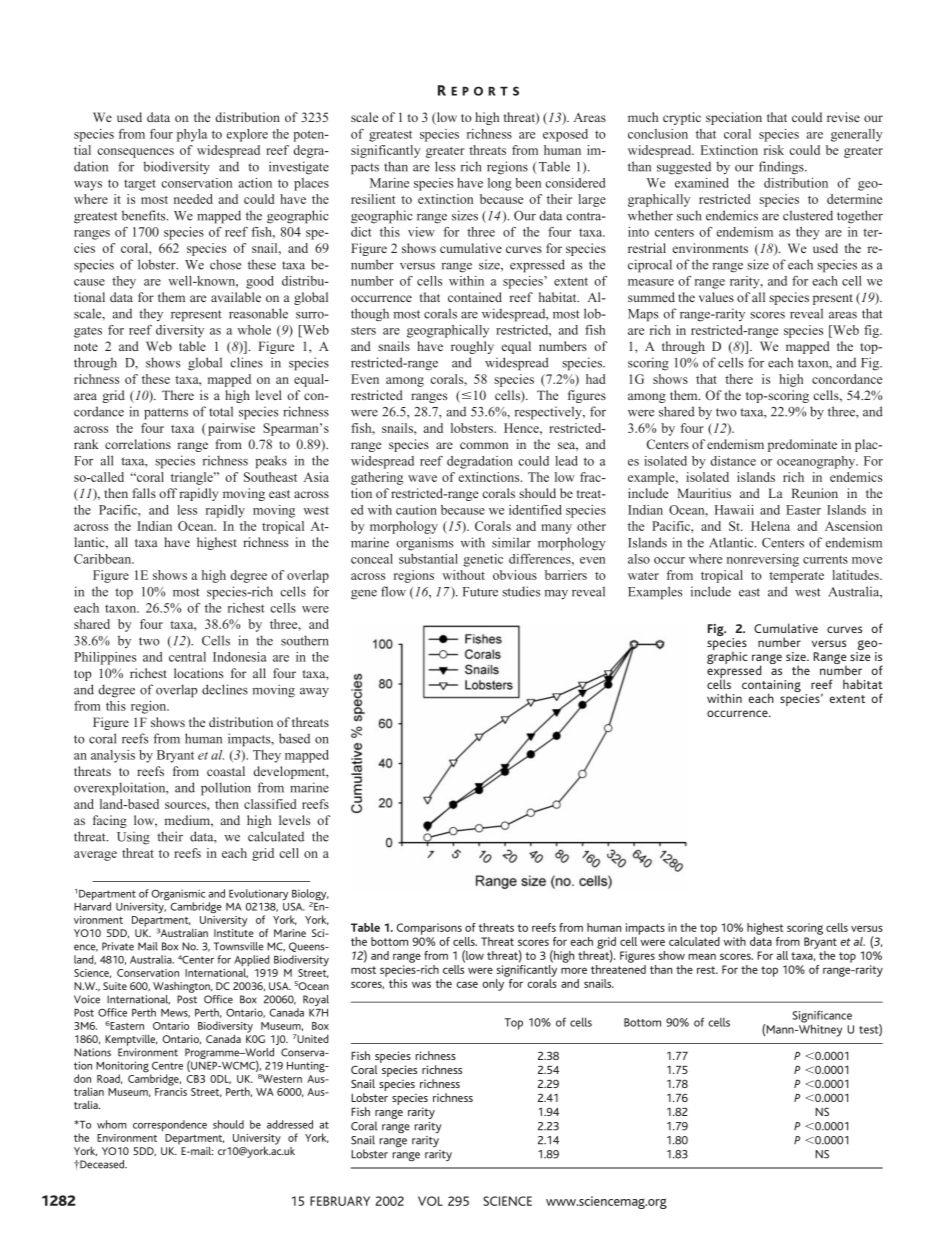 Image resolution: width=952 pixels, height=1233 pixels. I want to click on risk, so click(774, 150).
